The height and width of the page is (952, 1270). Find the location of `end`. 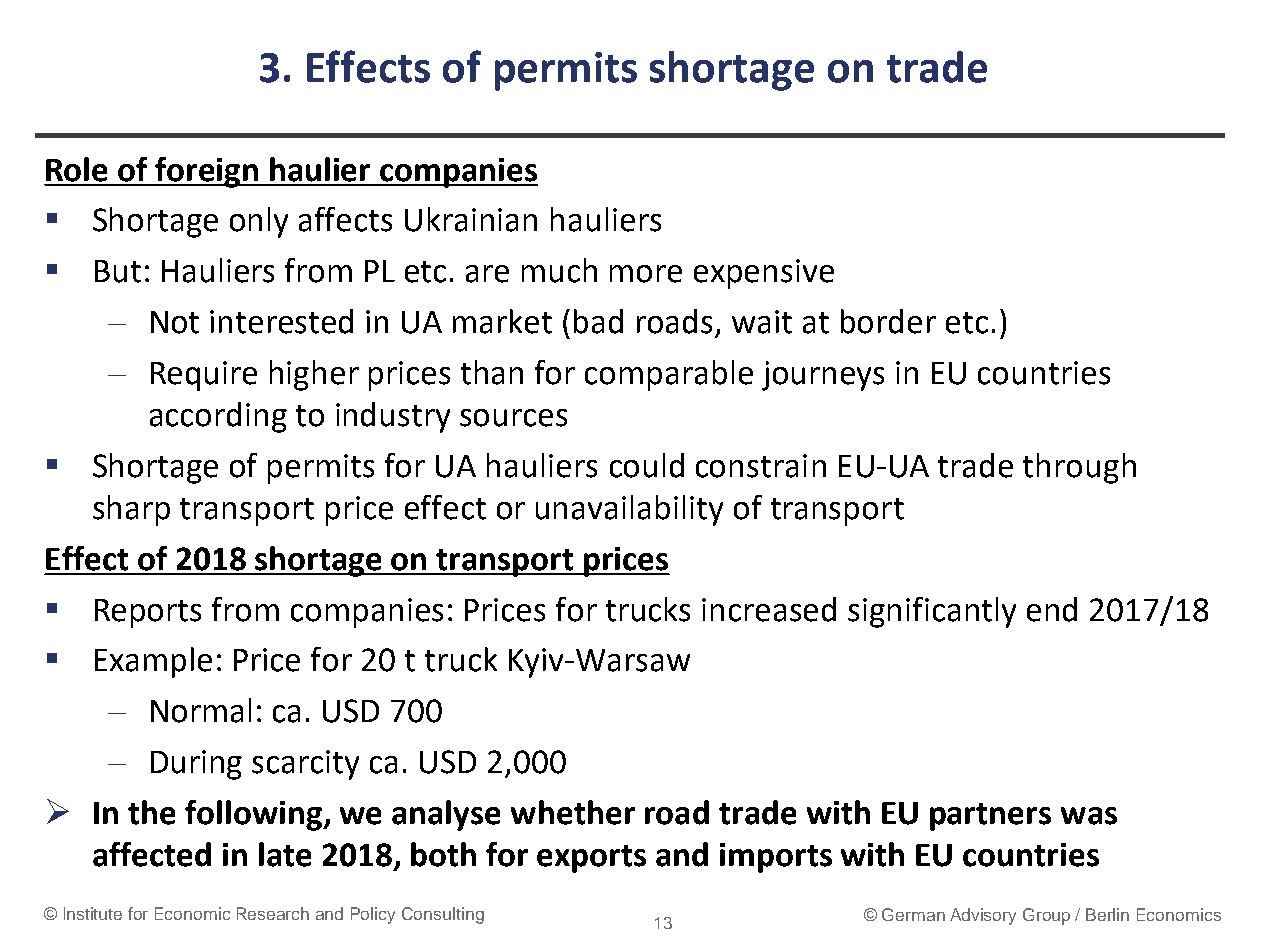

end is located at coordinates (1052, 609).
